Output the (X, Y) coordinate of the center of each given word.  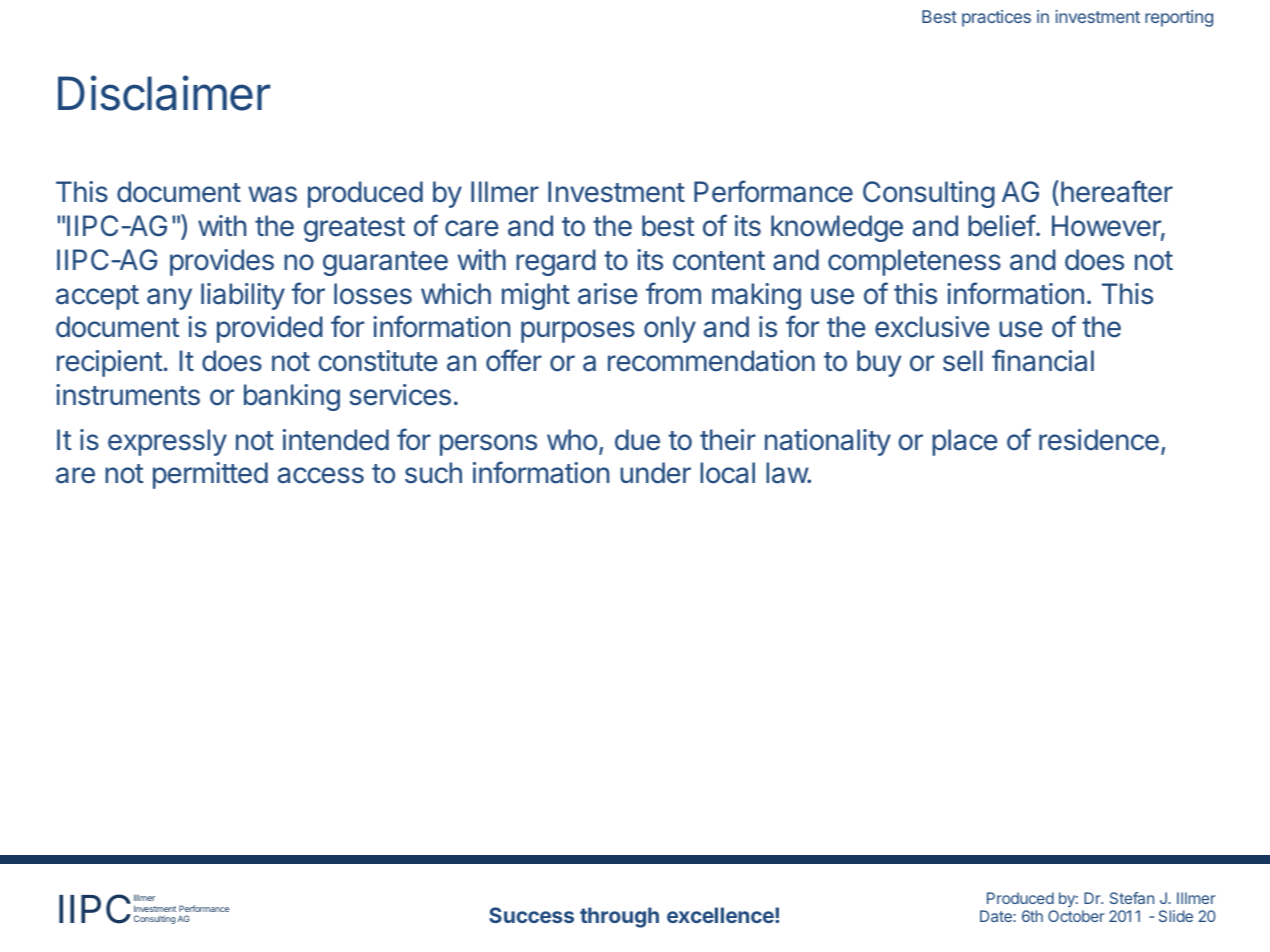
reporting (1179, 18)
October (1076, 916)
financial (1043, 360)
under (655, 473)
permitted (210, 475)
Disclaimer (164, 93)
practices (996, 18)
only (670, 329)
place (965, 442)
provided (270, 329)
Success (531, 915)
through (619, 917)
